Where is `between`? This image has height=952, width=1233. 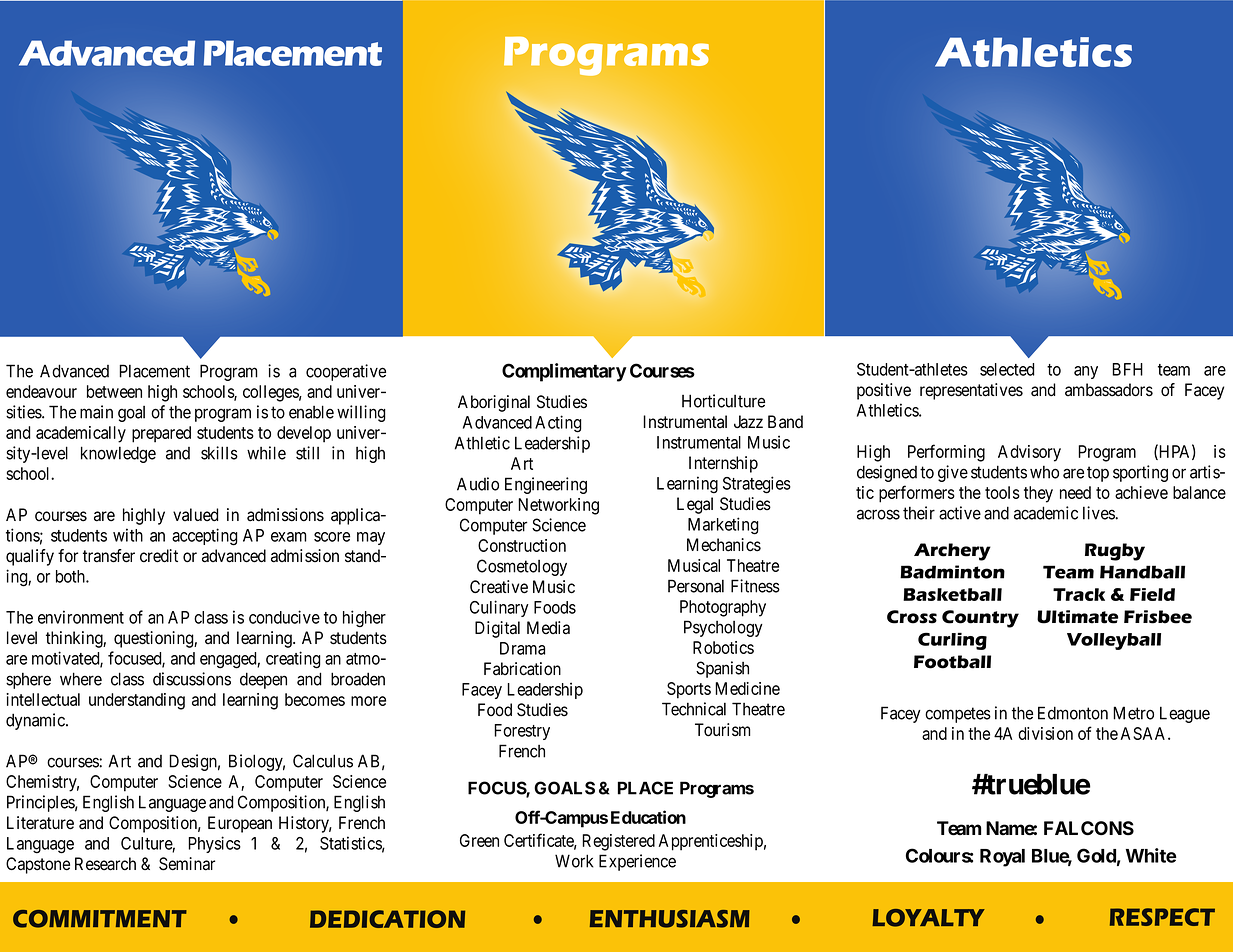
between is located at coordinates (114, 391).
